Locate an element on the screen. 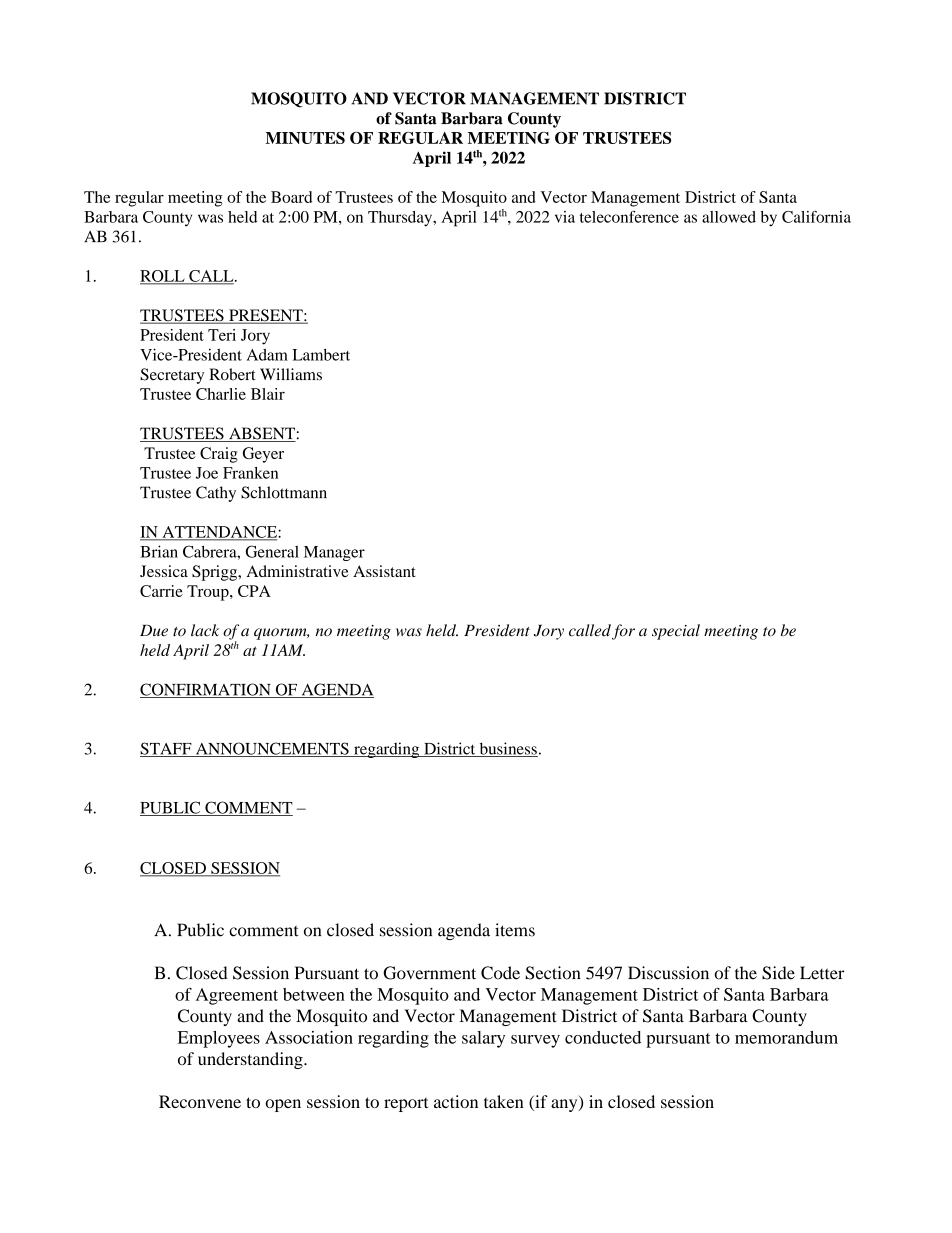 This screenshot has height=1233, width=952. special is located at coordinates (676, 632).
